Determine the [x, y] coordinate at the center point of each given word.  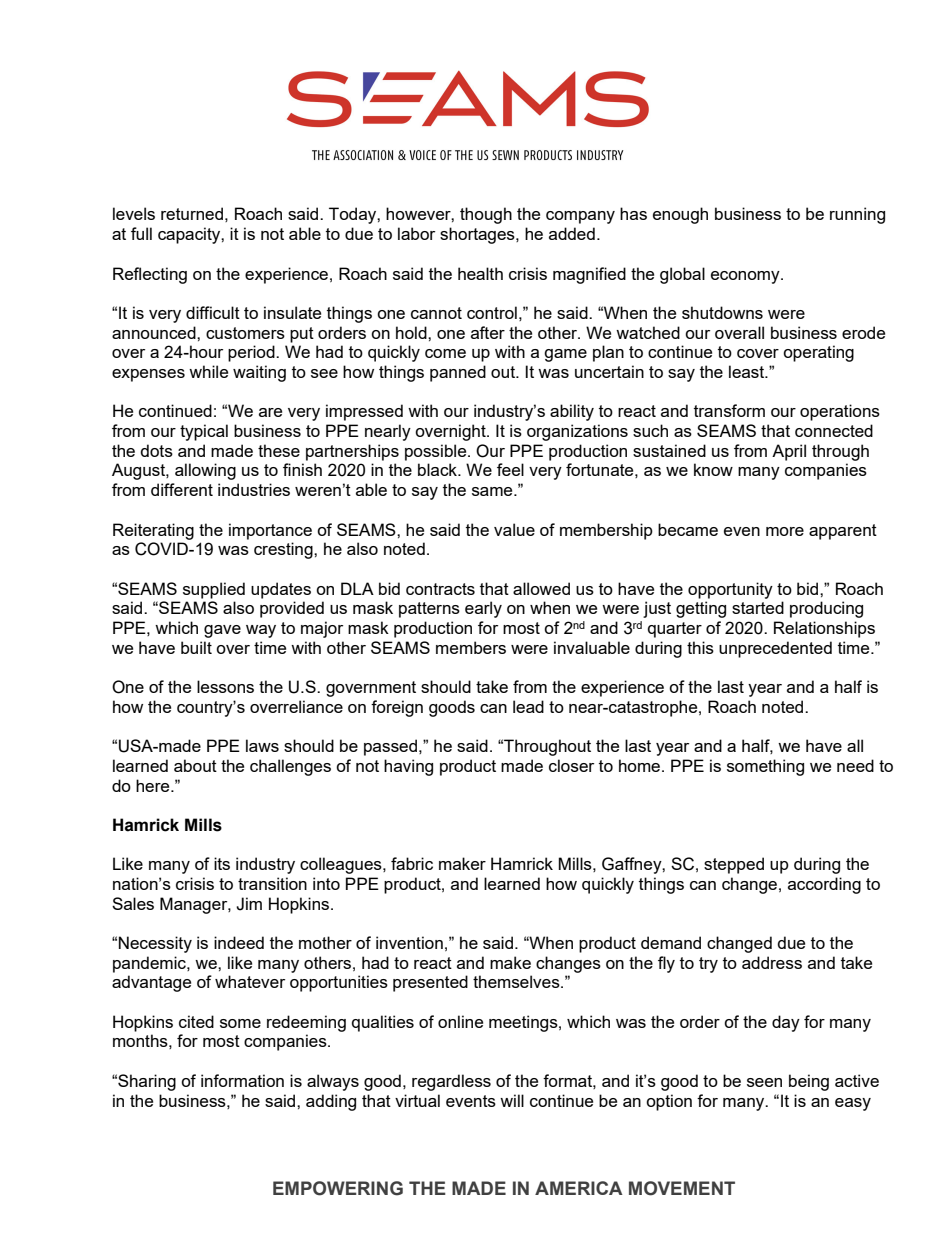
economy [746, 277]
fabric [412, 863]
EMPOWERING [338, 1188]
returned [192, 213]
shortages [478, 235]
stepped [734, 865]
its [222, 863]
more [785, 531]
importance [270, 531]
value [514, 529]
